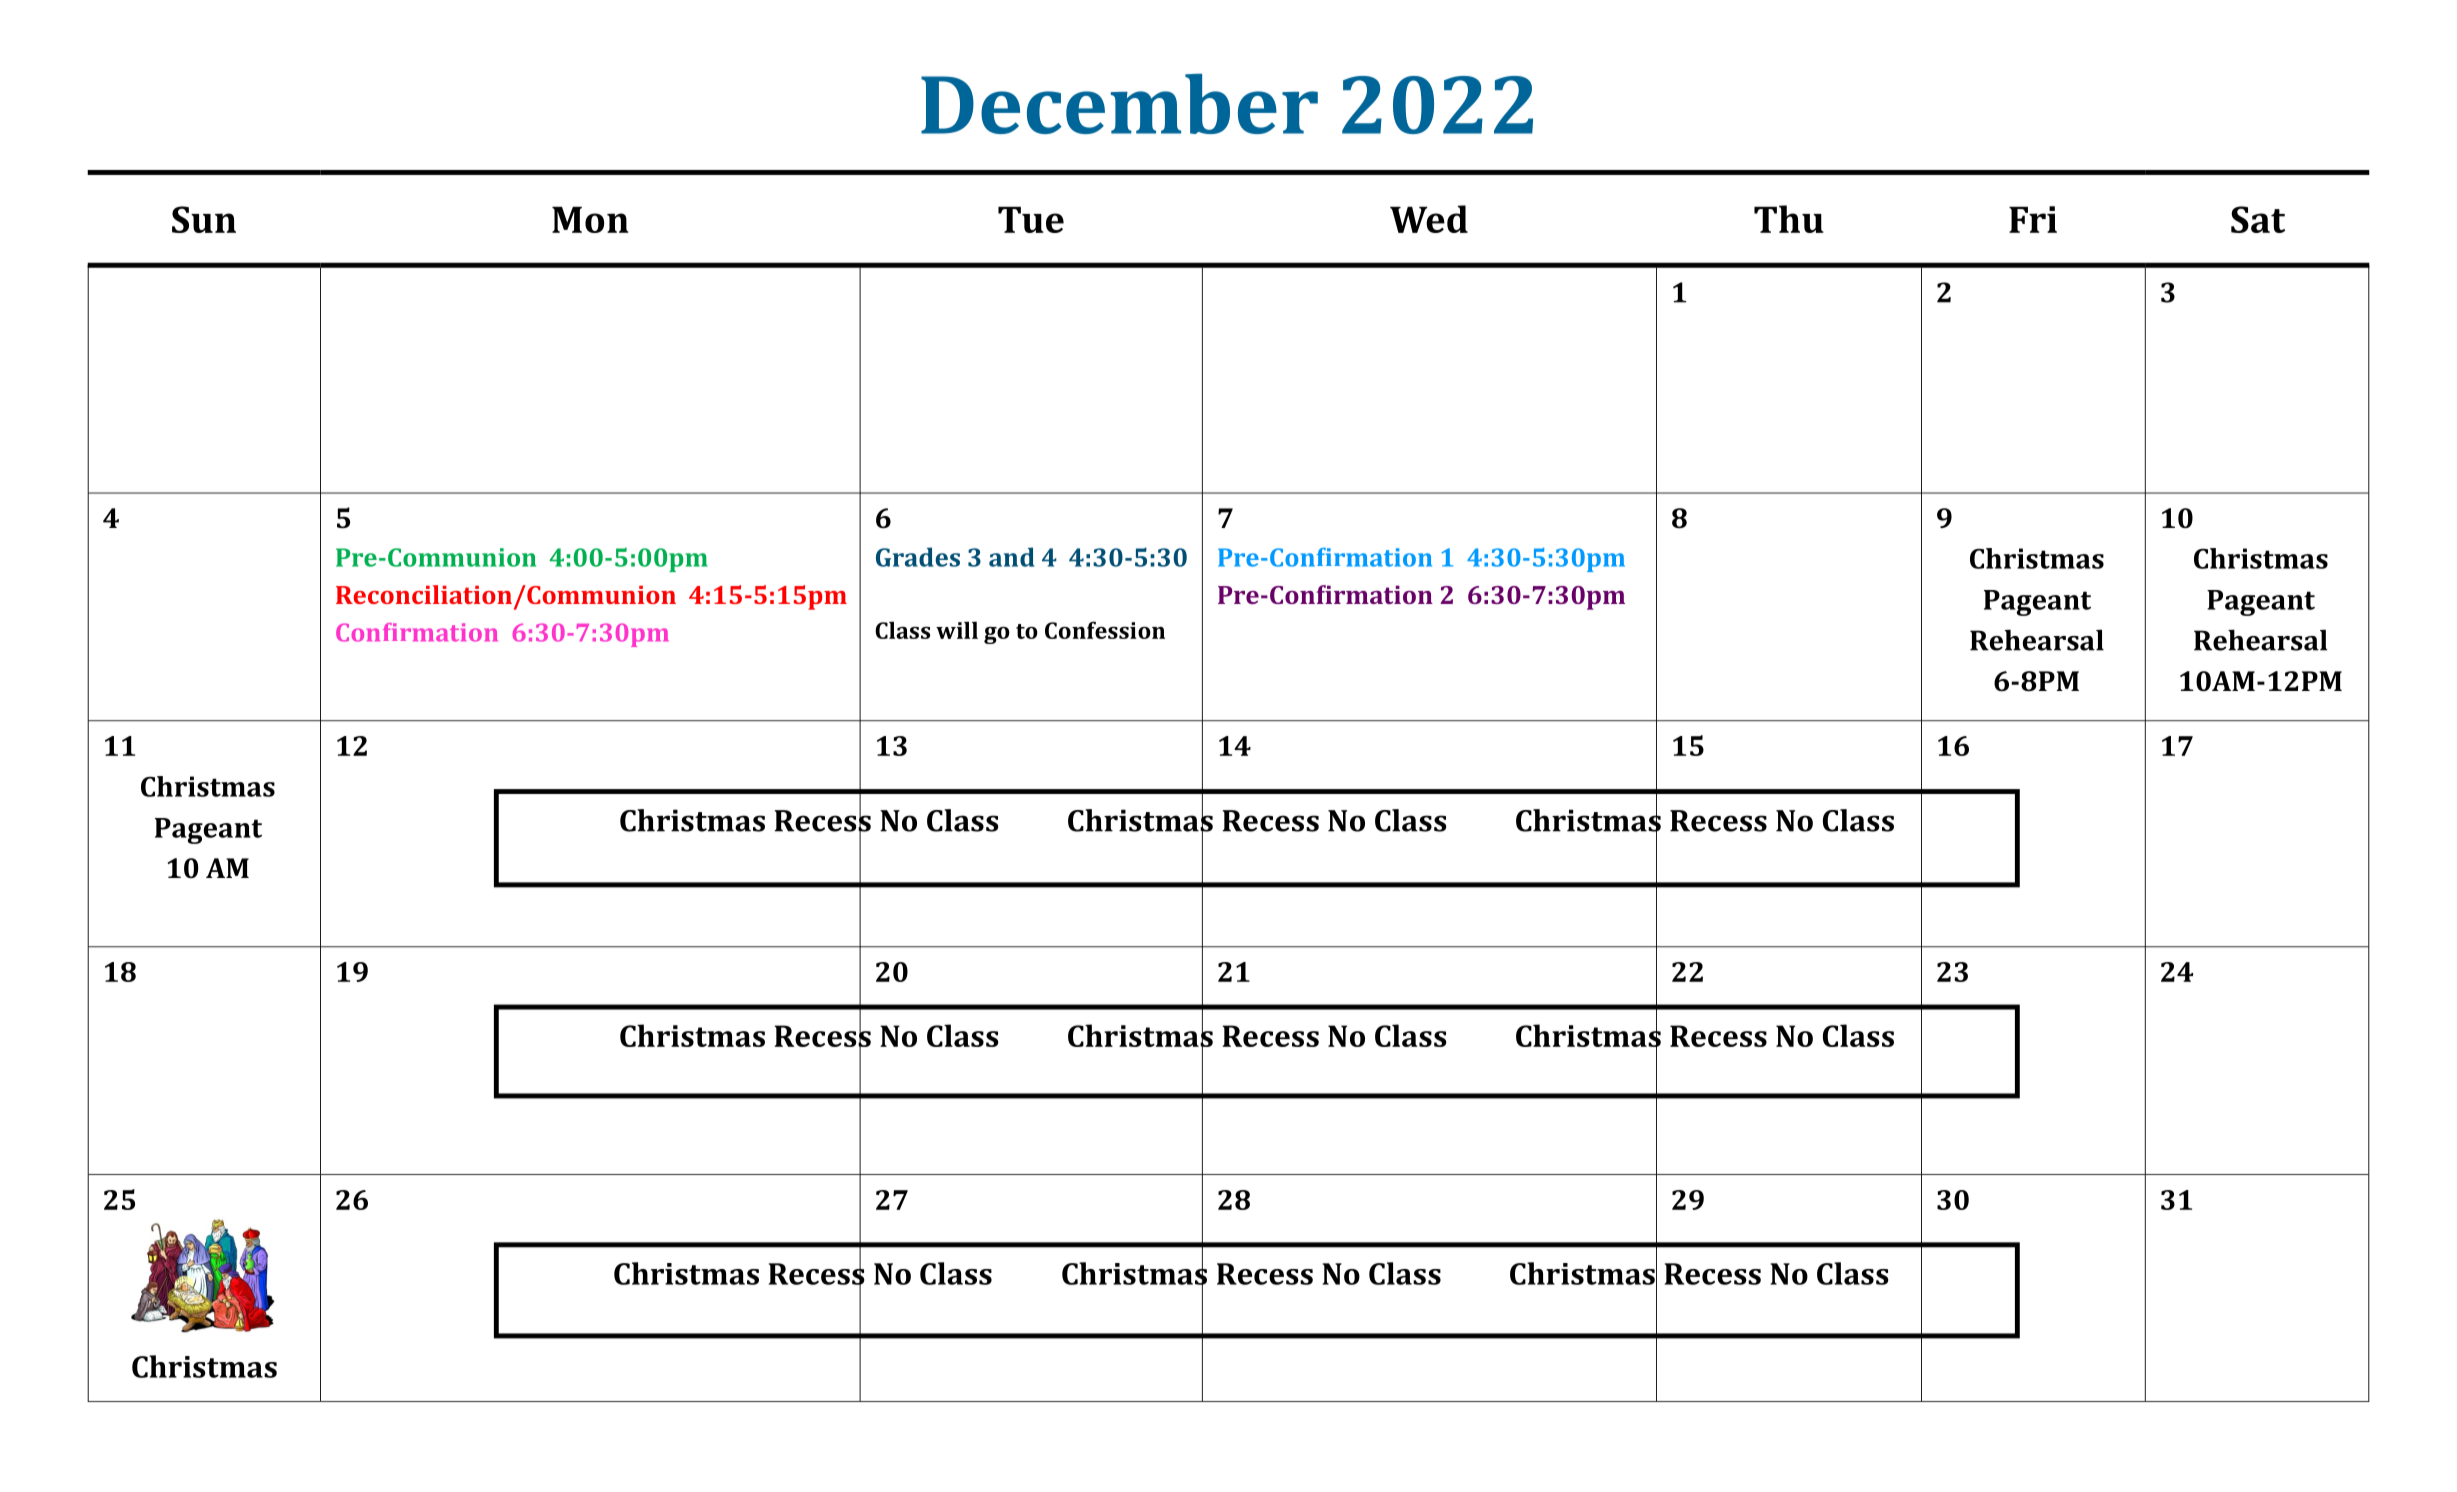 Image resolution: width=2457 pixels, height=1492 pixels. What do you see at coordinates (590, 220) in the image?
I see `Mon` at bounding box center [590, 220].
